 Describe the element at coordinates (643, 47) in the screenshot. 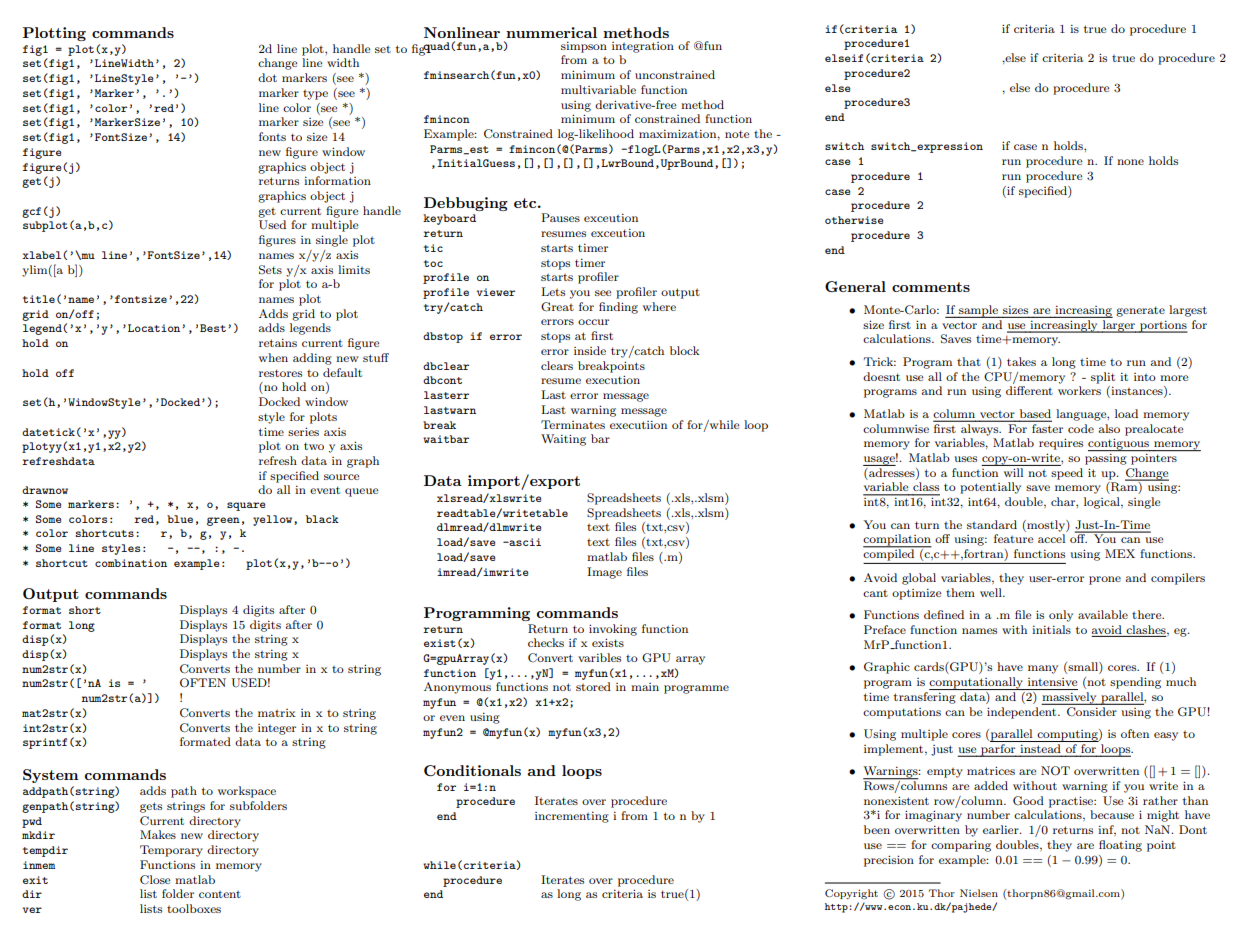

I see `integration` at that location.
